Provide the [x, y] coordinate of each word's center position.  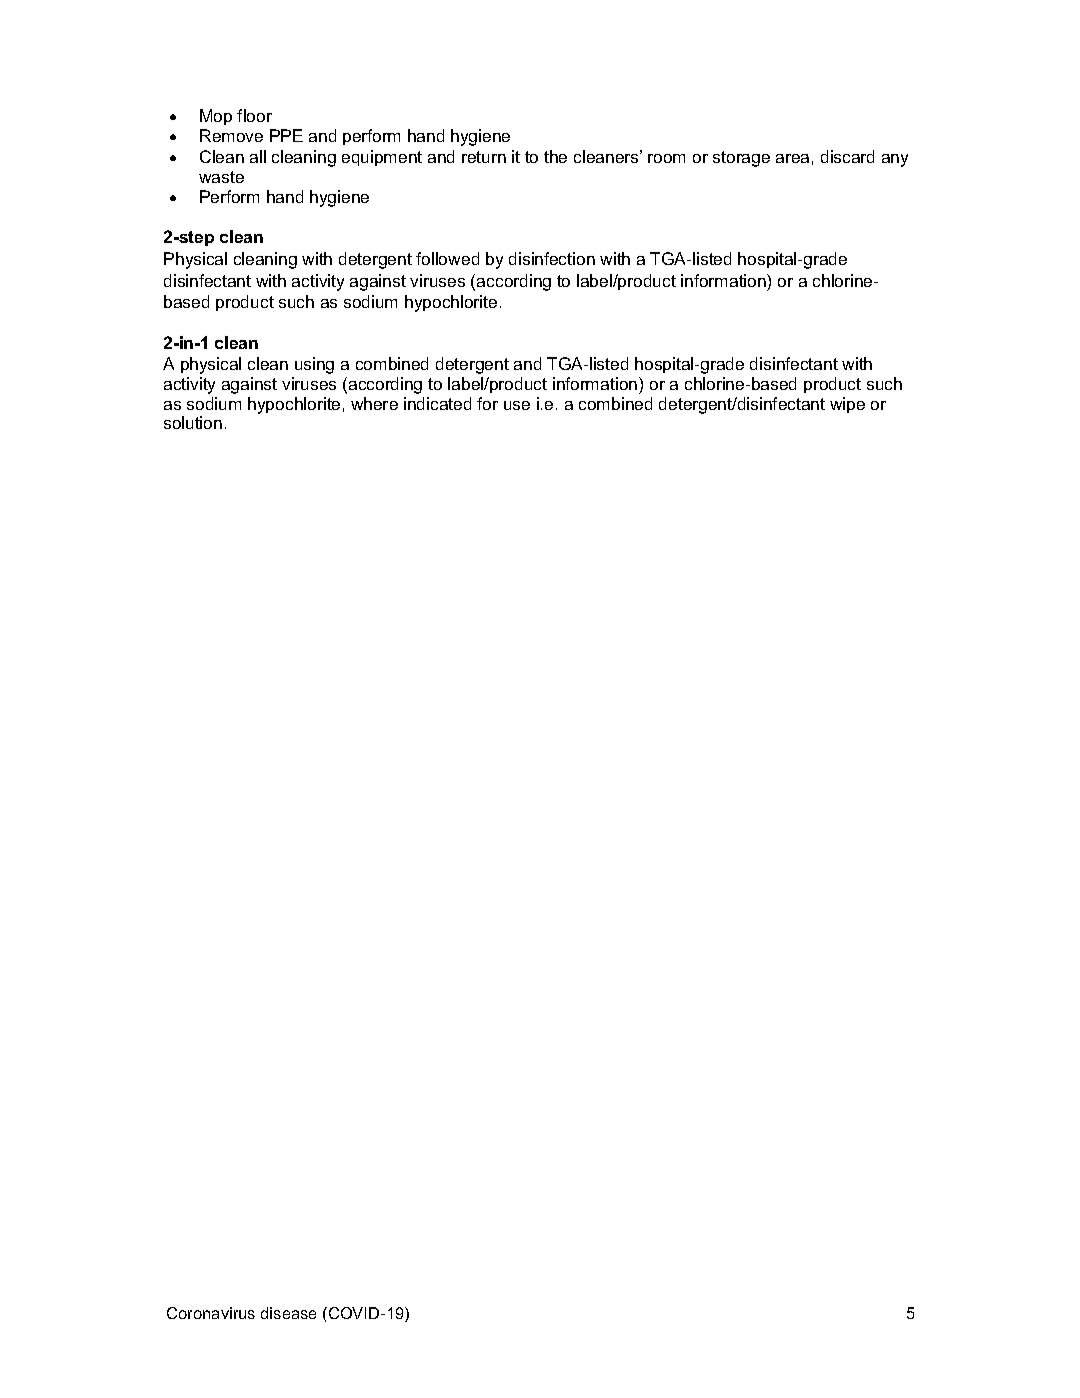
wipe [847, 405]
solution [193, 422]
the [555, 156]
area [792, 158]
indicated [437, 403]
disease [288, 1313]
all [258, 156]
